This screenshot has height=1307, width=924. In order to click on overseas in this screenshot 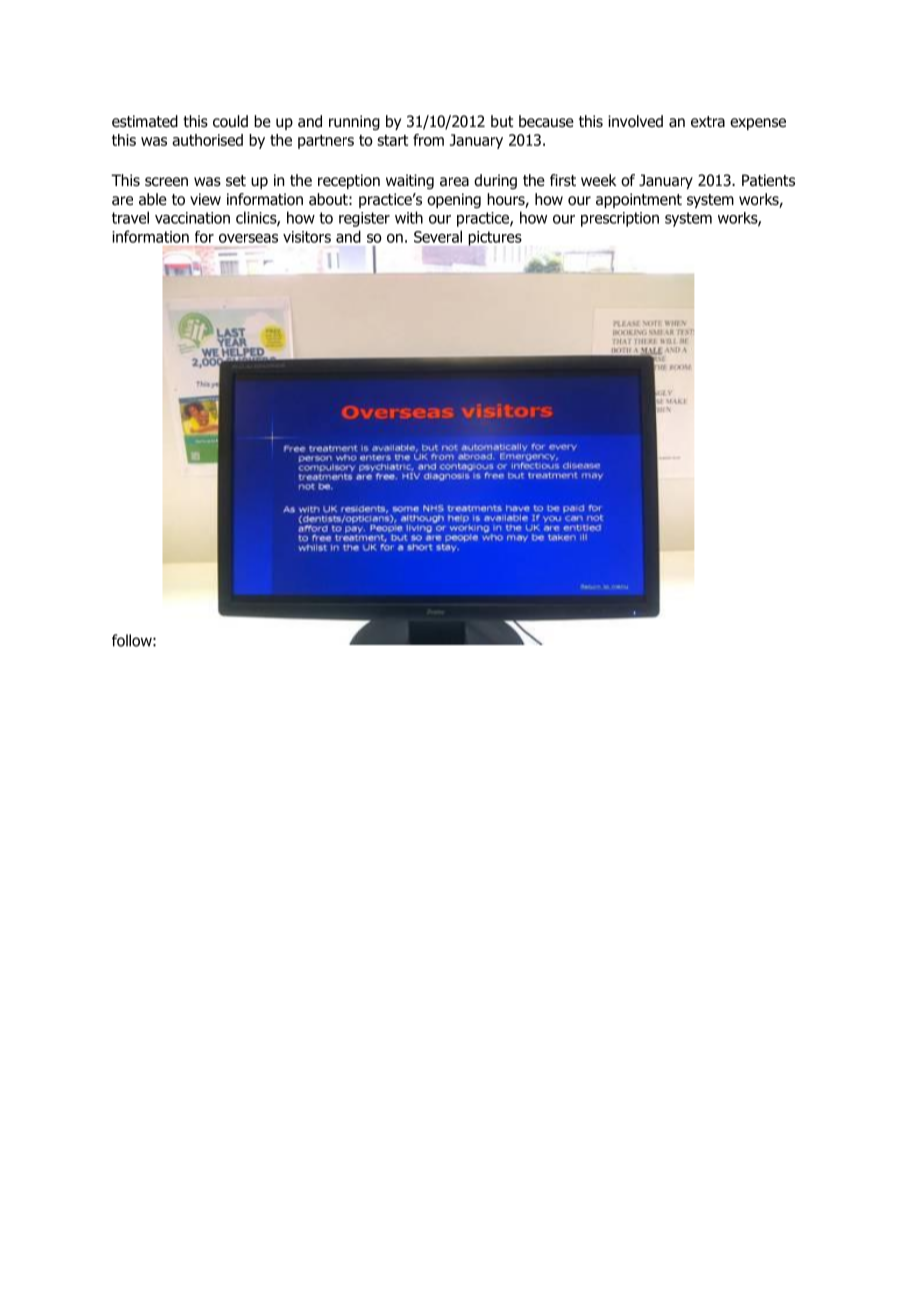, I will do `click(248, 238)`.
